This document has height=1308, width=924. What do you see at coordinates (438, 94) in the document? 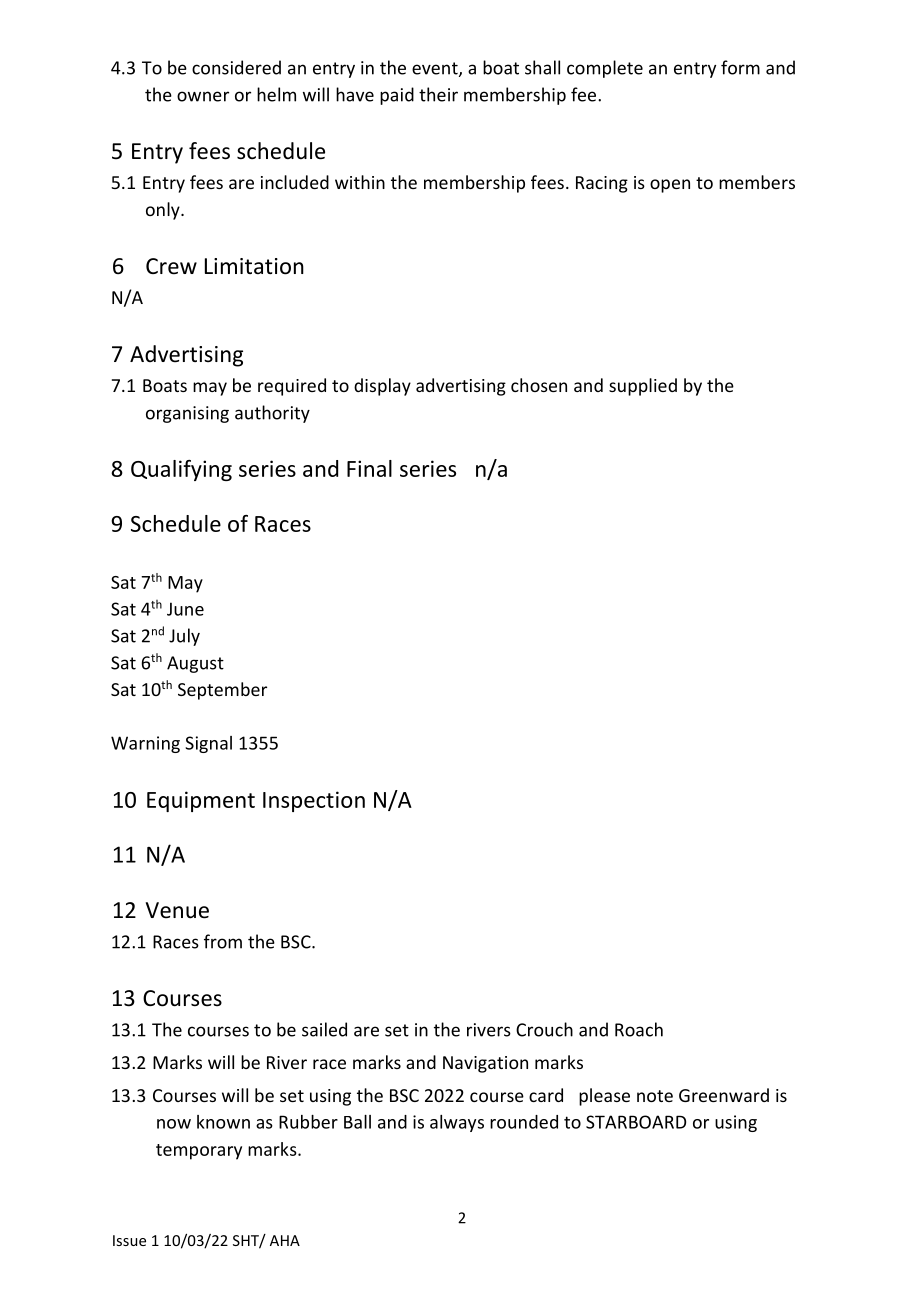
I see `their` at bounding box center [438, 94].
